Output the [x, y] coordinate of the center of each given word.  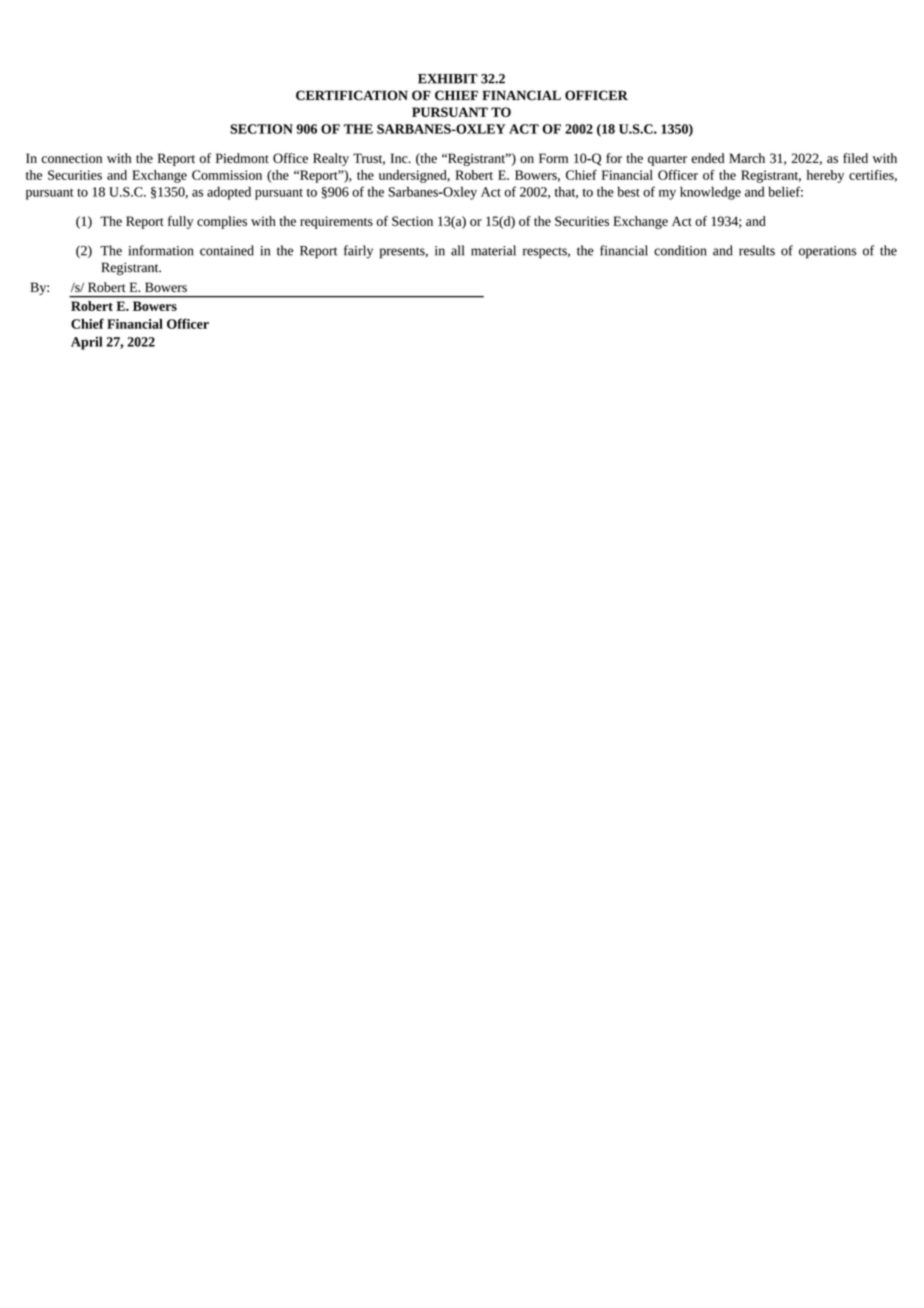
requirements [336, 222]
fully [180, 222]
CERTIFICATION [352, 95]
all [457, 250]
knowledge [710, 193]
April [87, 343]
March [747, 158]
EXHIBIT [448, 79]
